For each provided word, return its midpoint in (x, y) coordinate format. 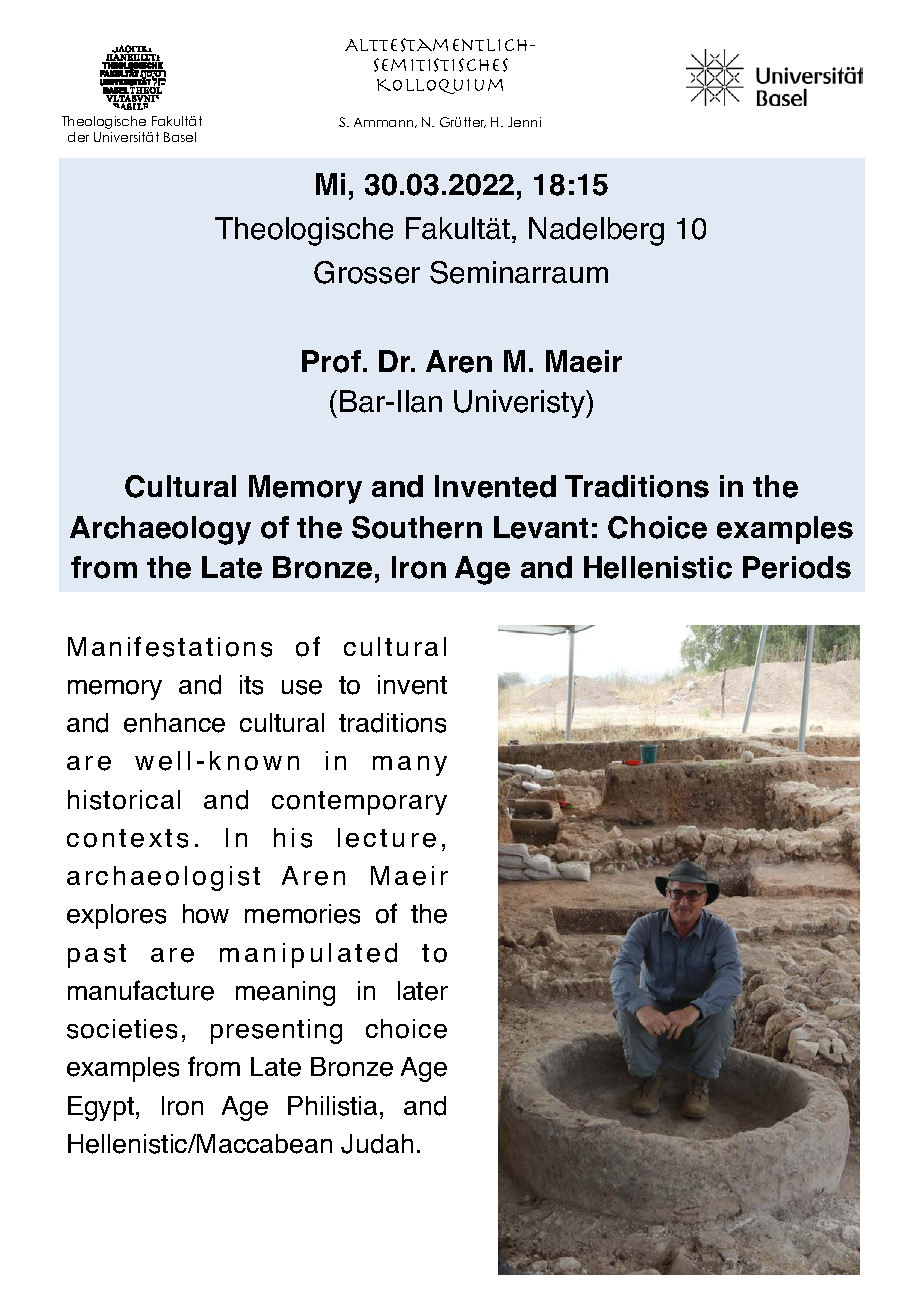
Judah (377, 1144)
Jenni (524, 122)
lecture (387, 838)
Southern (417, 527)
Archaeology (160, 530)
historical (124, 800)
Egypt (102, 1108)
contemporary (359, 803)
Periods (797, 567)
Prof (331, 361)
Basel (180, 137)
